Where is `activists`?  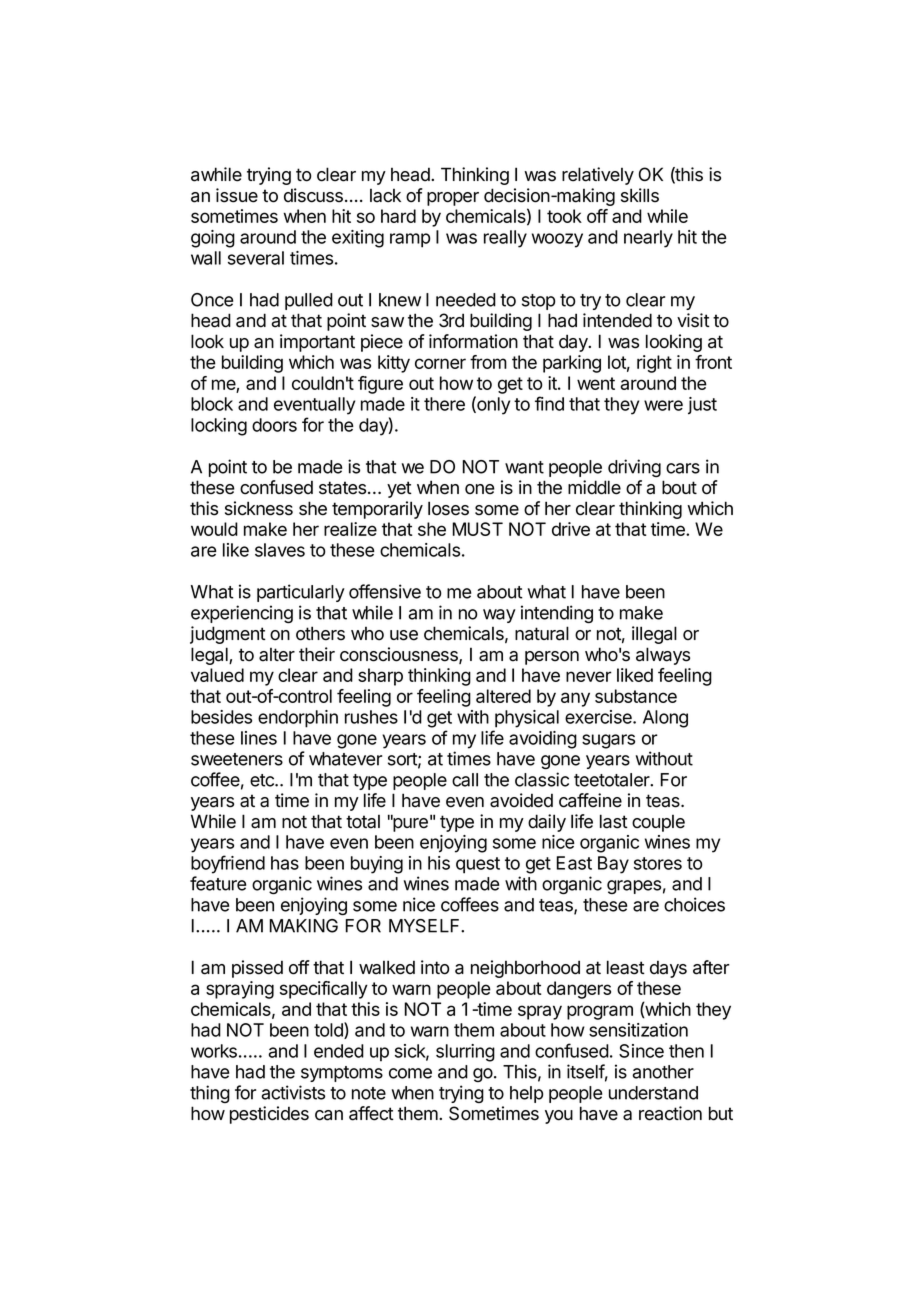 activists is located at coordinates (293, 1092).
